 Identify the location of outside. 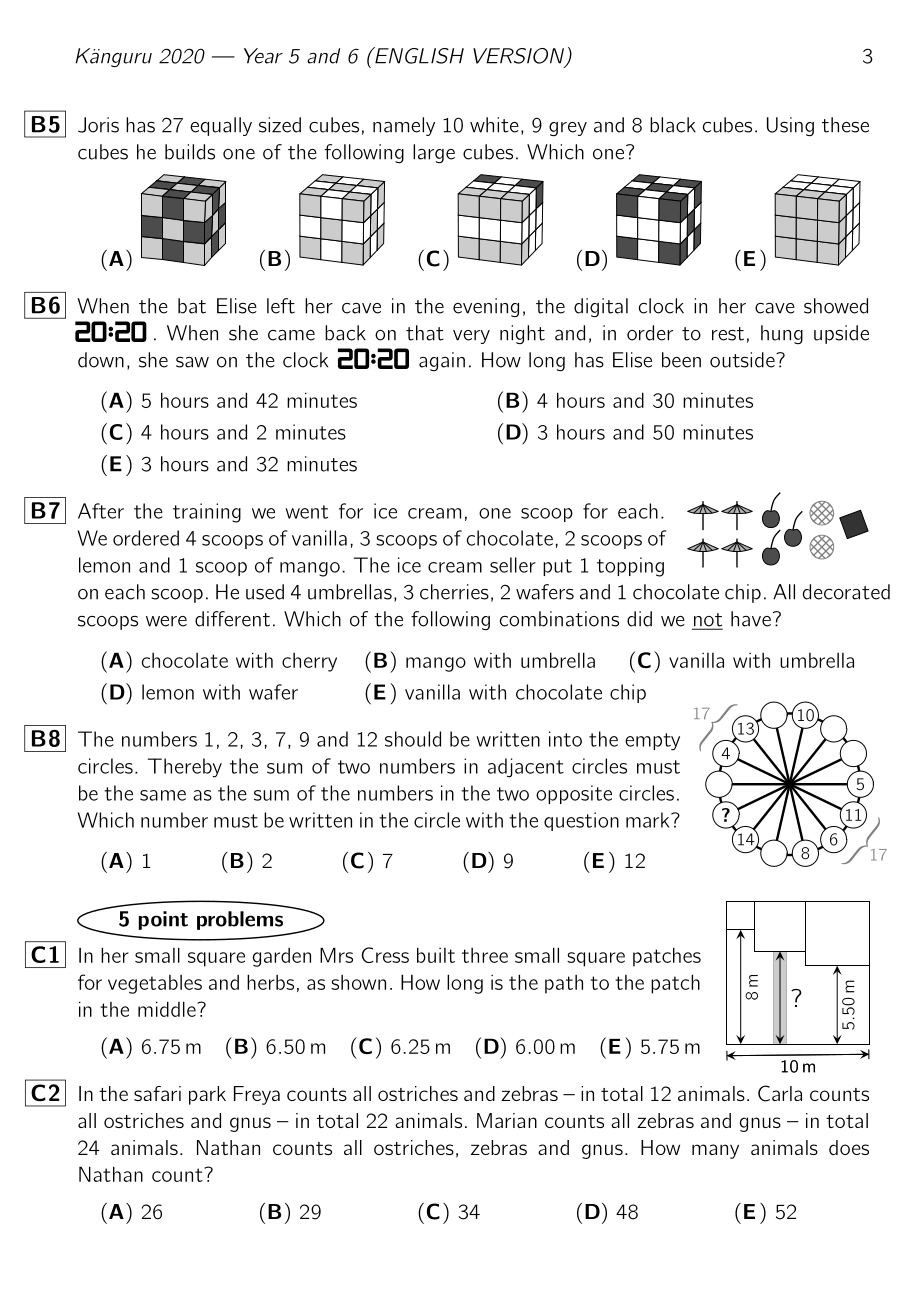
(743, 360).
